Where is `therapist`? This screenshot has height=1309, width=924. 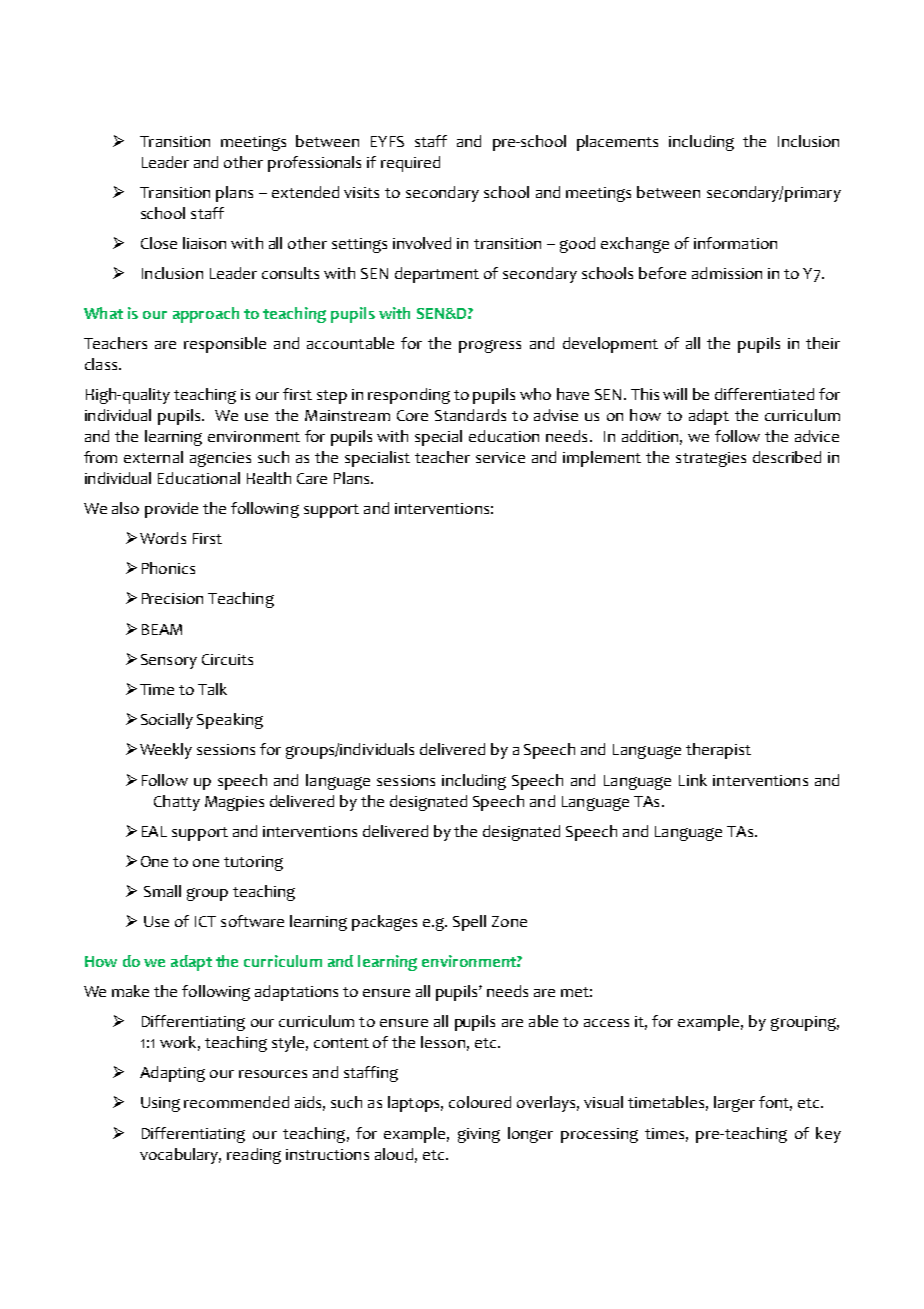
therapist is located at coordinates (718, 751).
